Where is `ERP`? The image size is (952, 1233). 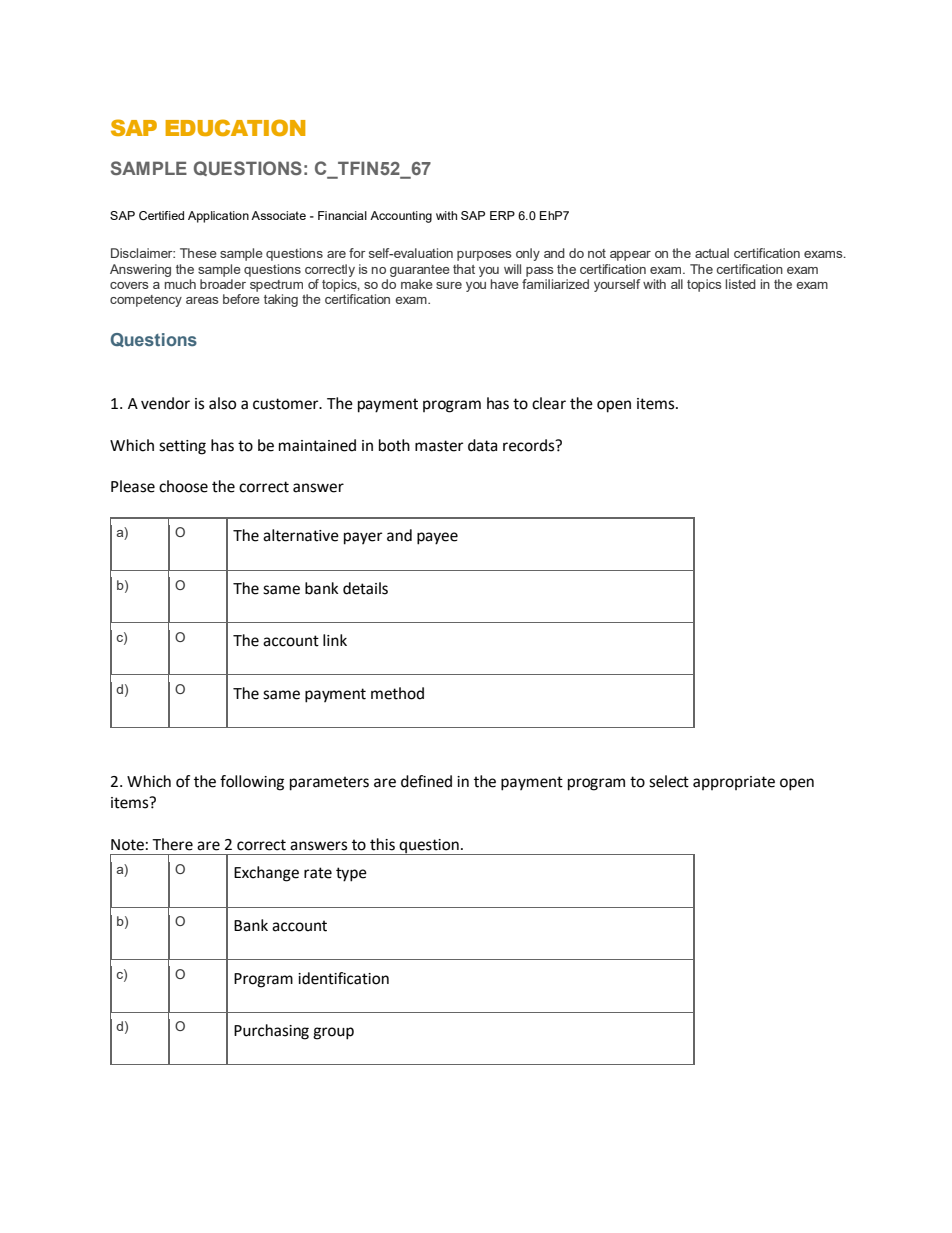 ERP is located at coordinates (502, 215).
